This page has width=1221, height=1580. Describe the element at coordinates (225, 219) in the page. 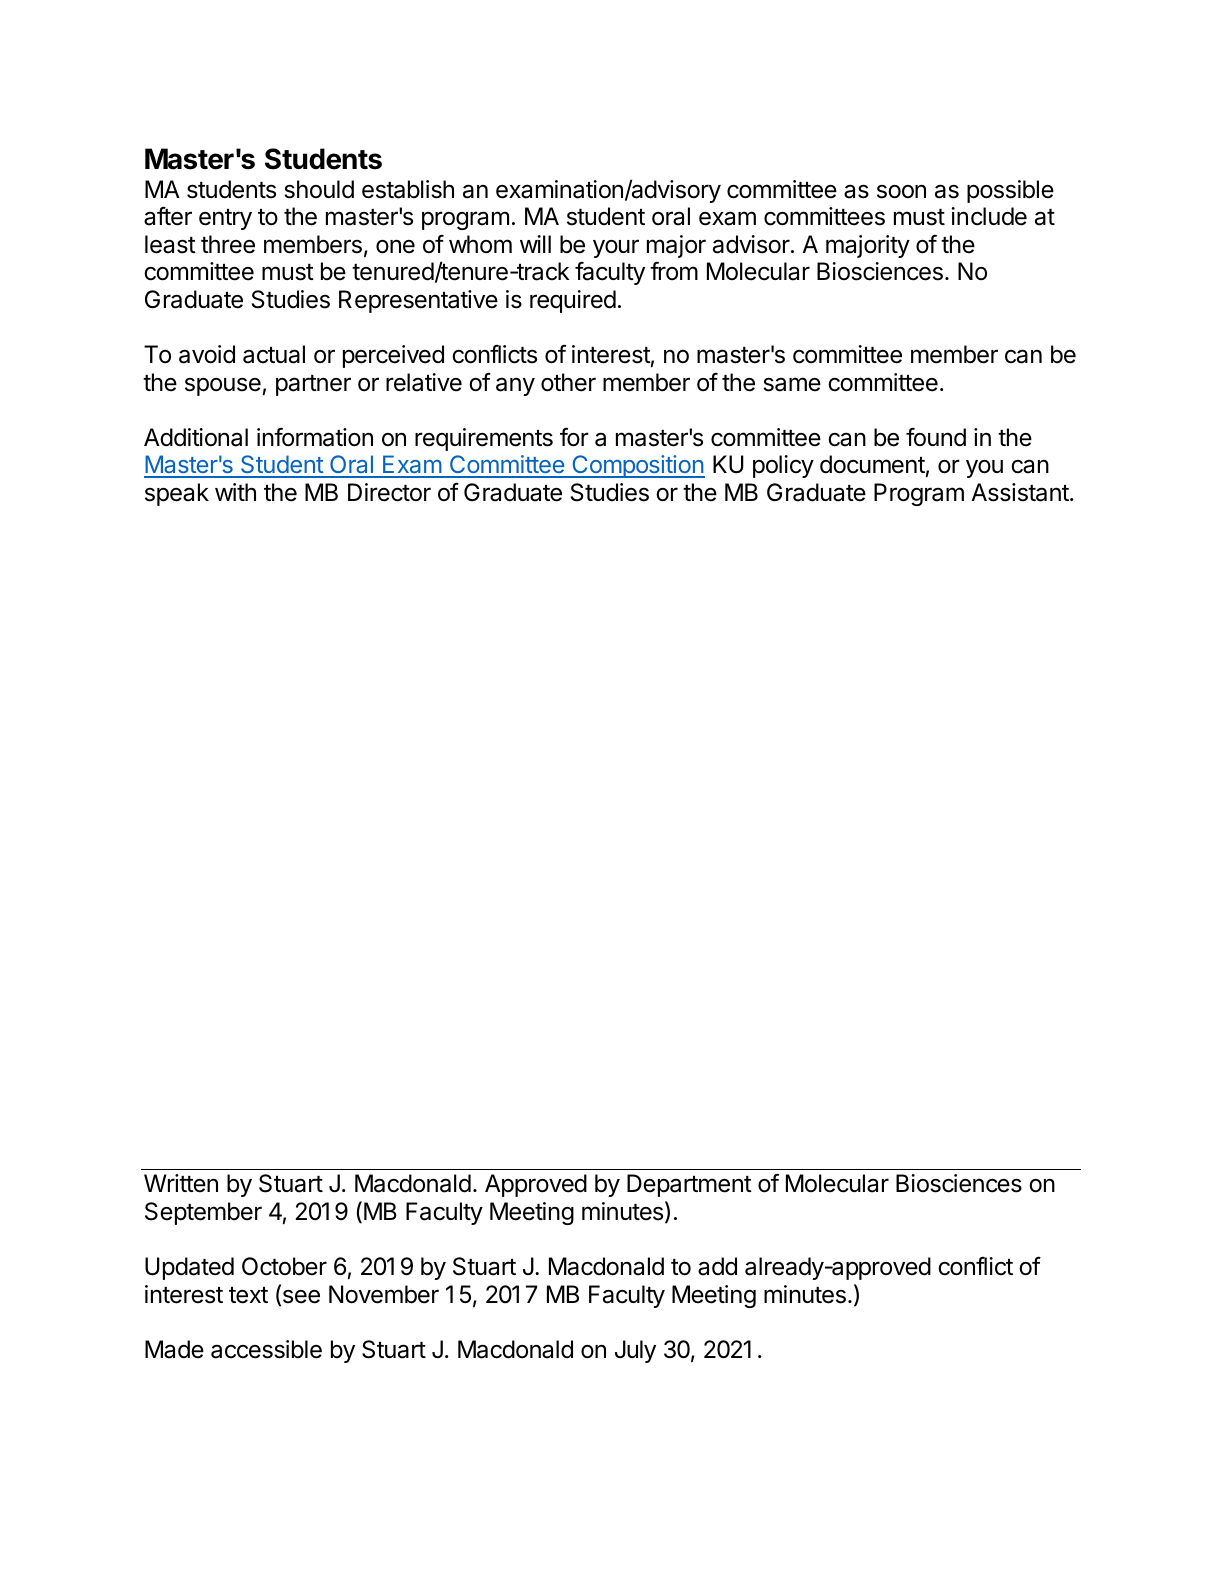

I see `entry` at that location.
